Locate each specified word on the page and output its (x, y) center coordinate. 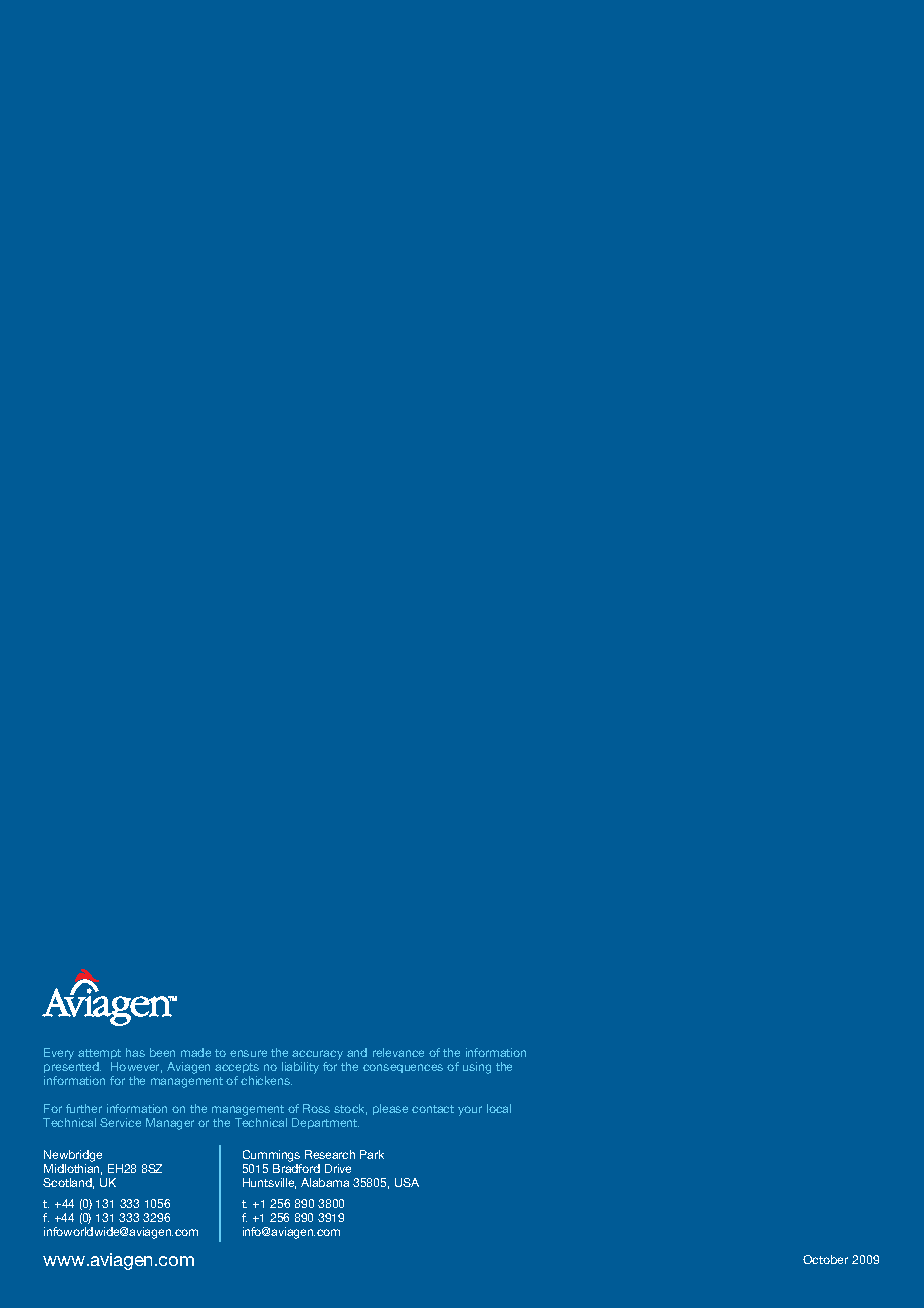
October (825, 1259)
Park (372, 1154)
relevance (398, 1052)
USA (407, 1182)
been (162, 1052)
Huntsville (269, 1183)
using (477, 1068)
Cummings (271, 1156)
